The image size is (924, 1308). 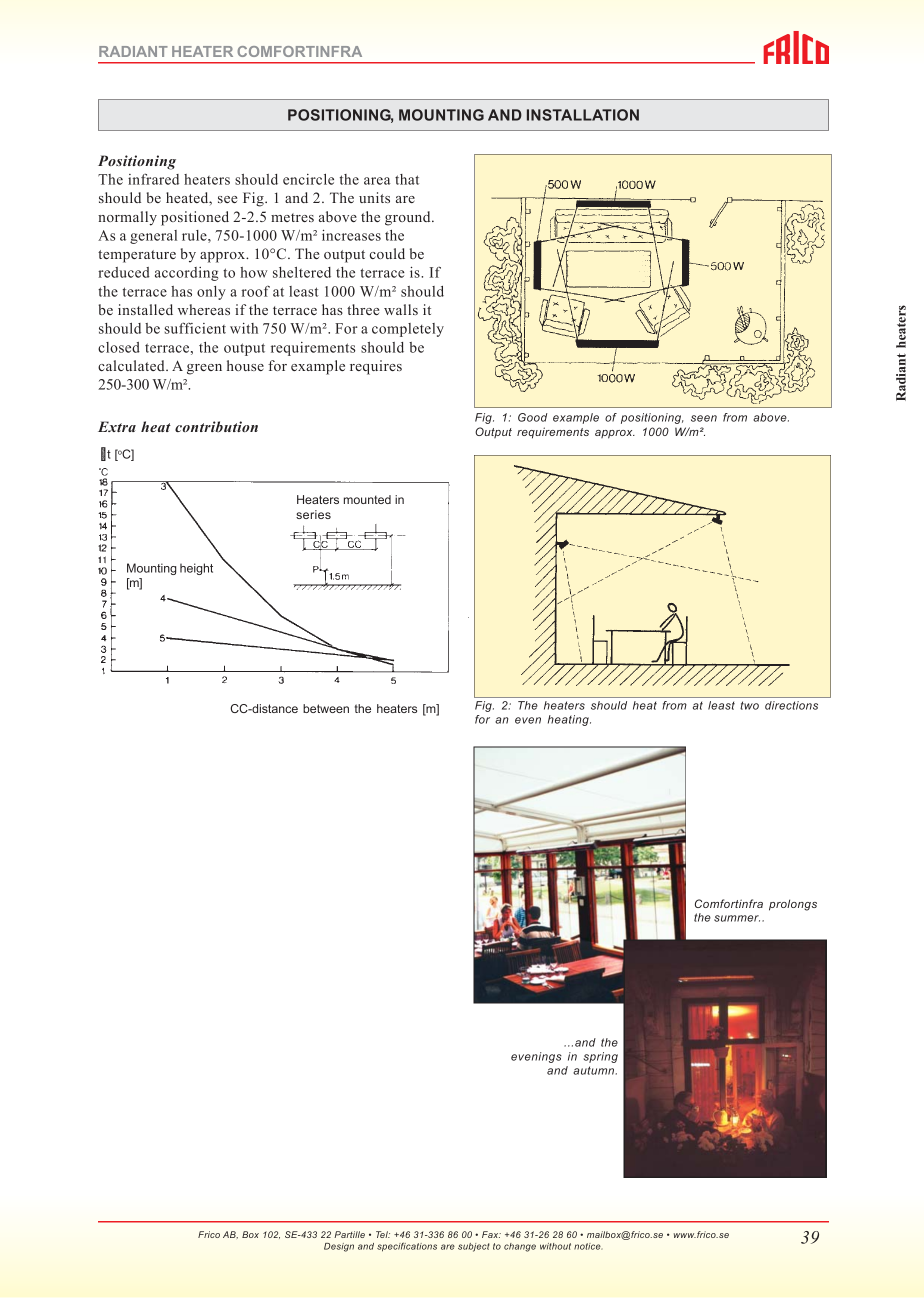 I want to click on specifications, so click(x=407, y=1247).
